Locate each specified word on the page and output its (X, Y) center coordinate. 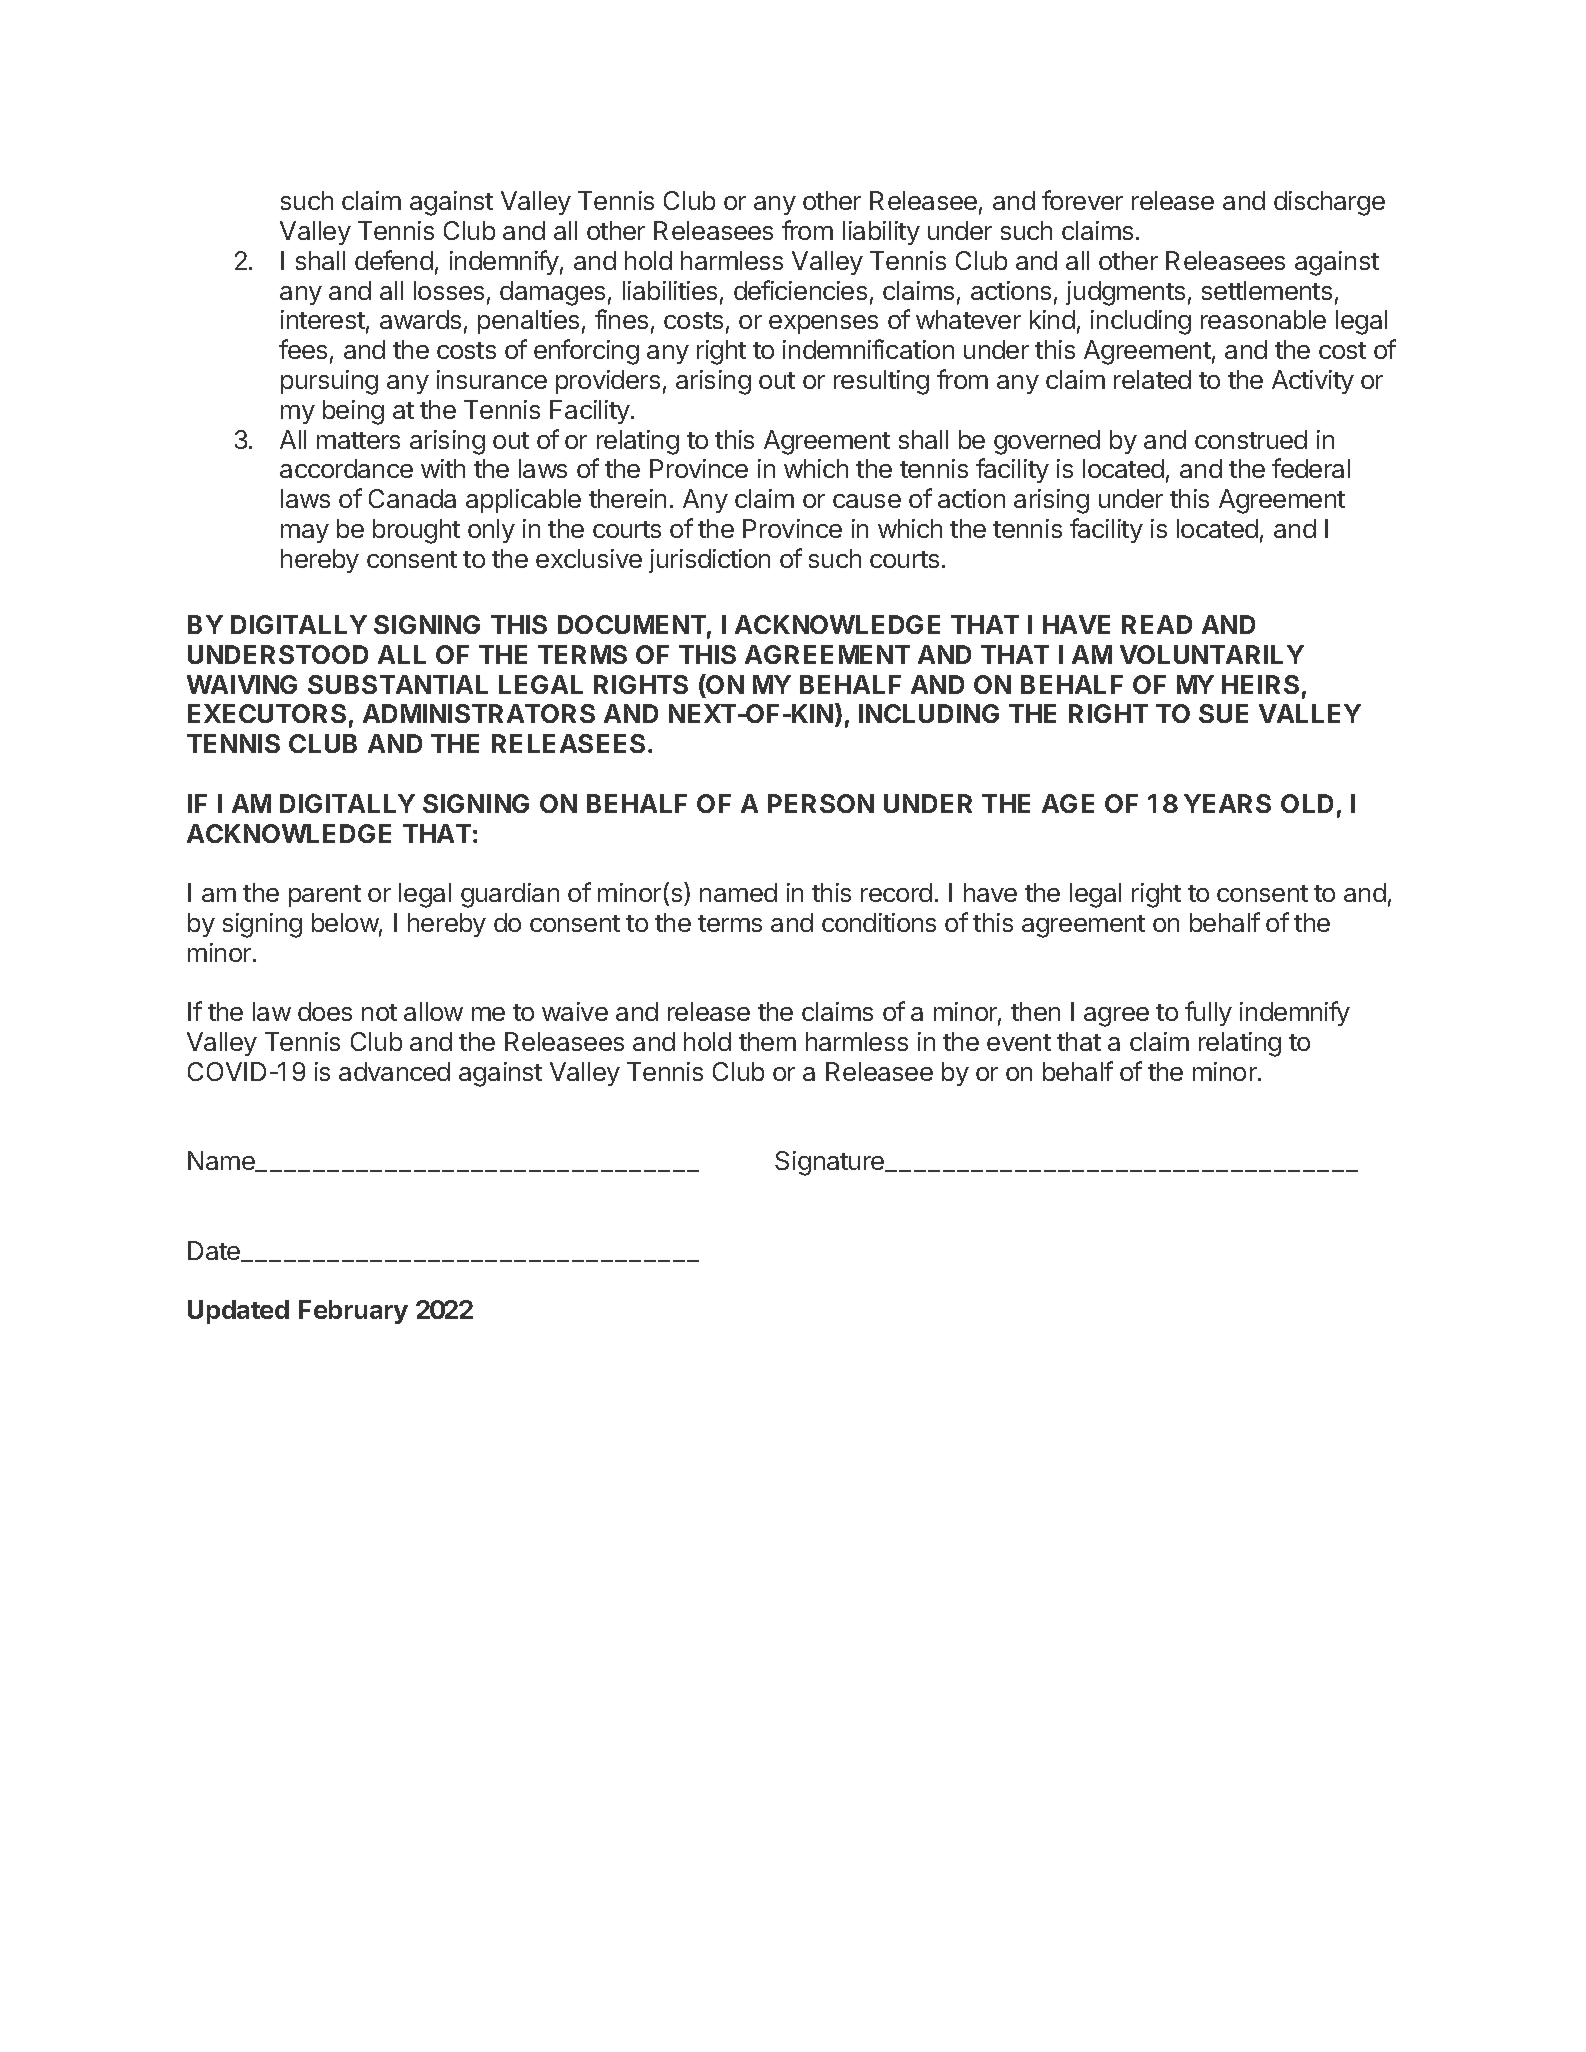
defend (394, 260)
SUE (1223, 713)
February (353, 1312)
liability (881, 233)
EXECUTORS (267, 713)
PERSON (821, 803)
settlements (1267, 290)
